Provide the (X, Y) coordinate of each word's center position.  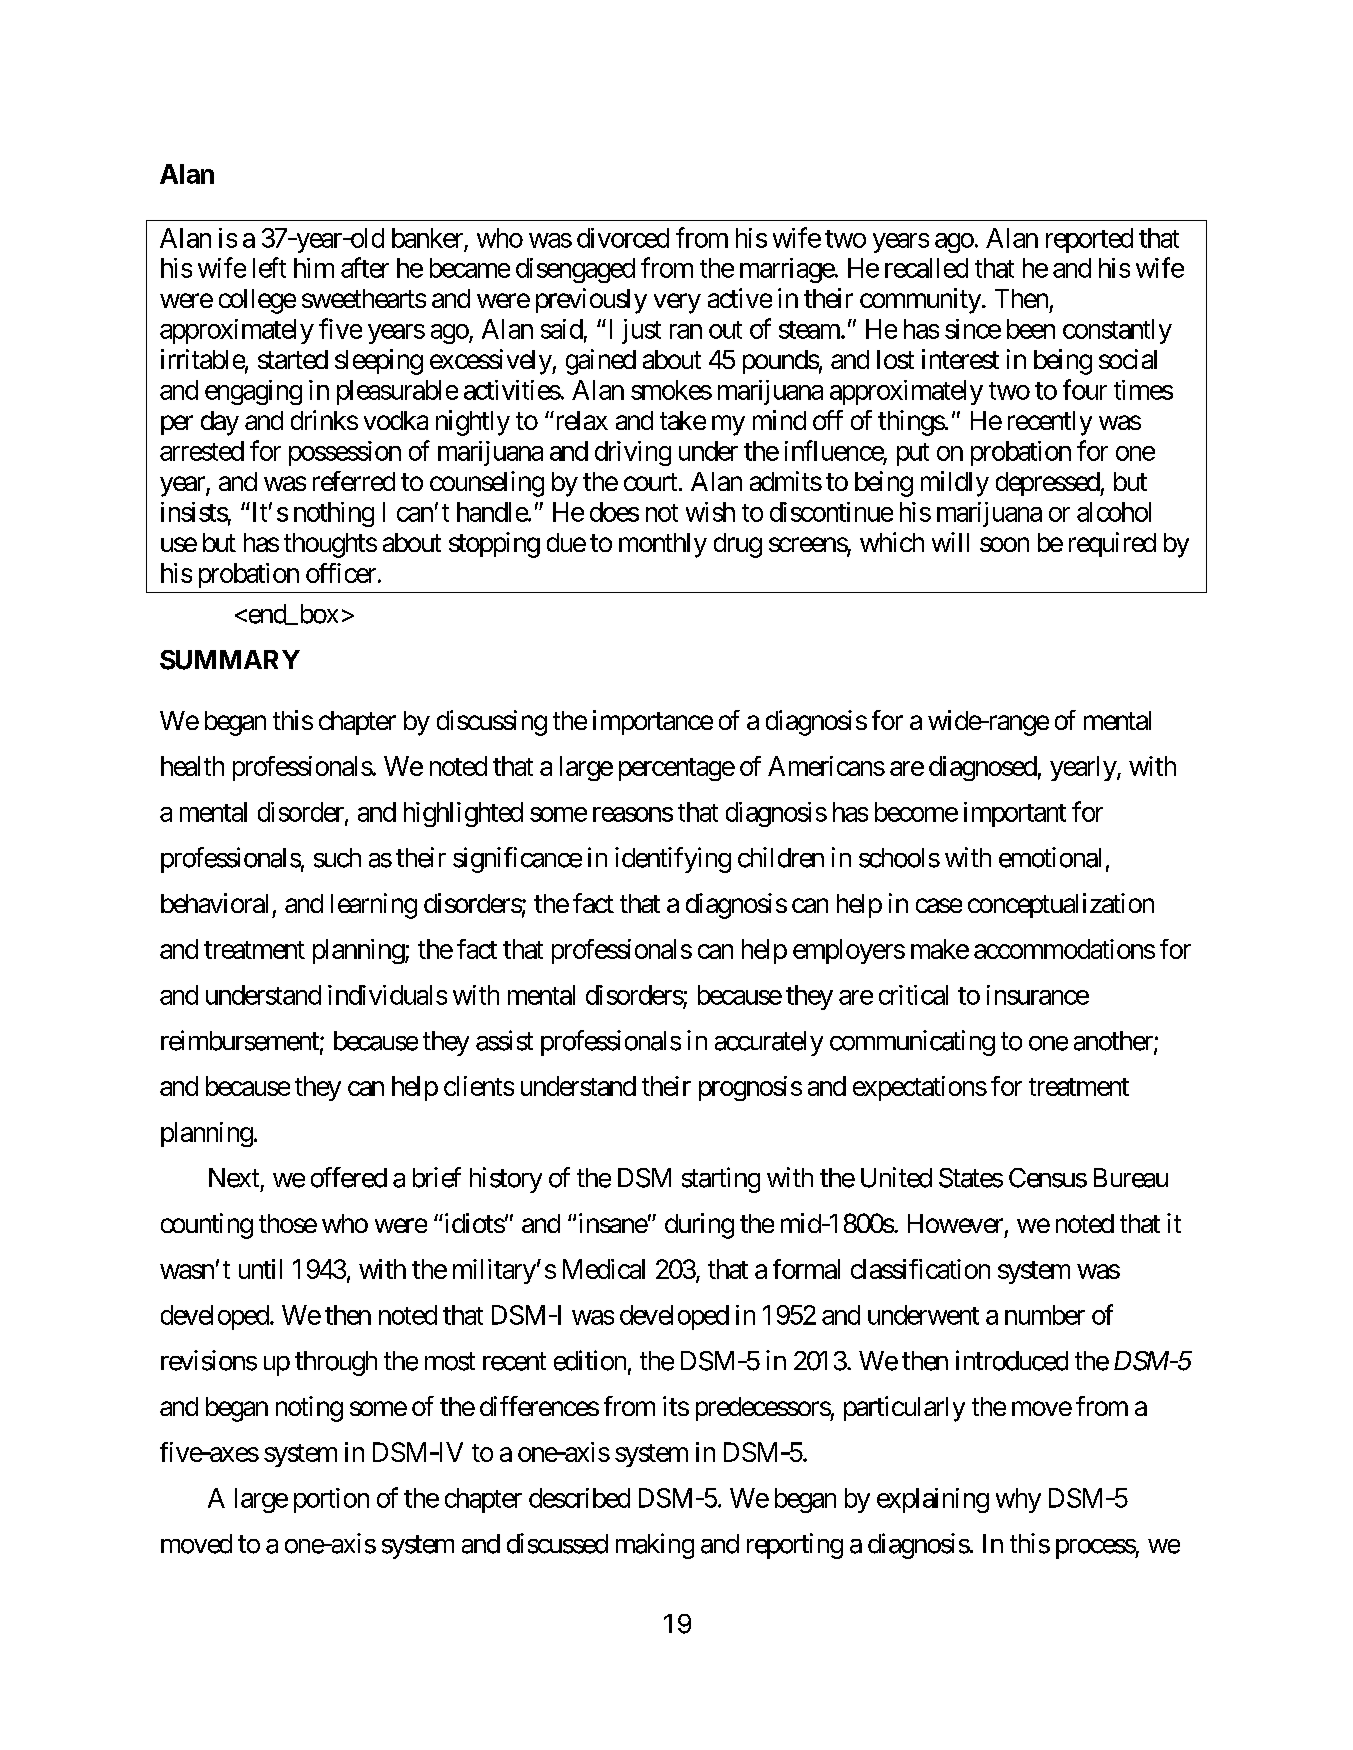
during (699, 1226)
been (1031, 329)
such (337, 858)
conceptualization (1061, 905)
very (677, 303)
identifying (673, 860)
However (955, 1223)
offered (349, 1177)
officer (341, 573)
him (314, 268)
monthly (663, 545)
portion (331, 1500)
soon (1004, 544)
